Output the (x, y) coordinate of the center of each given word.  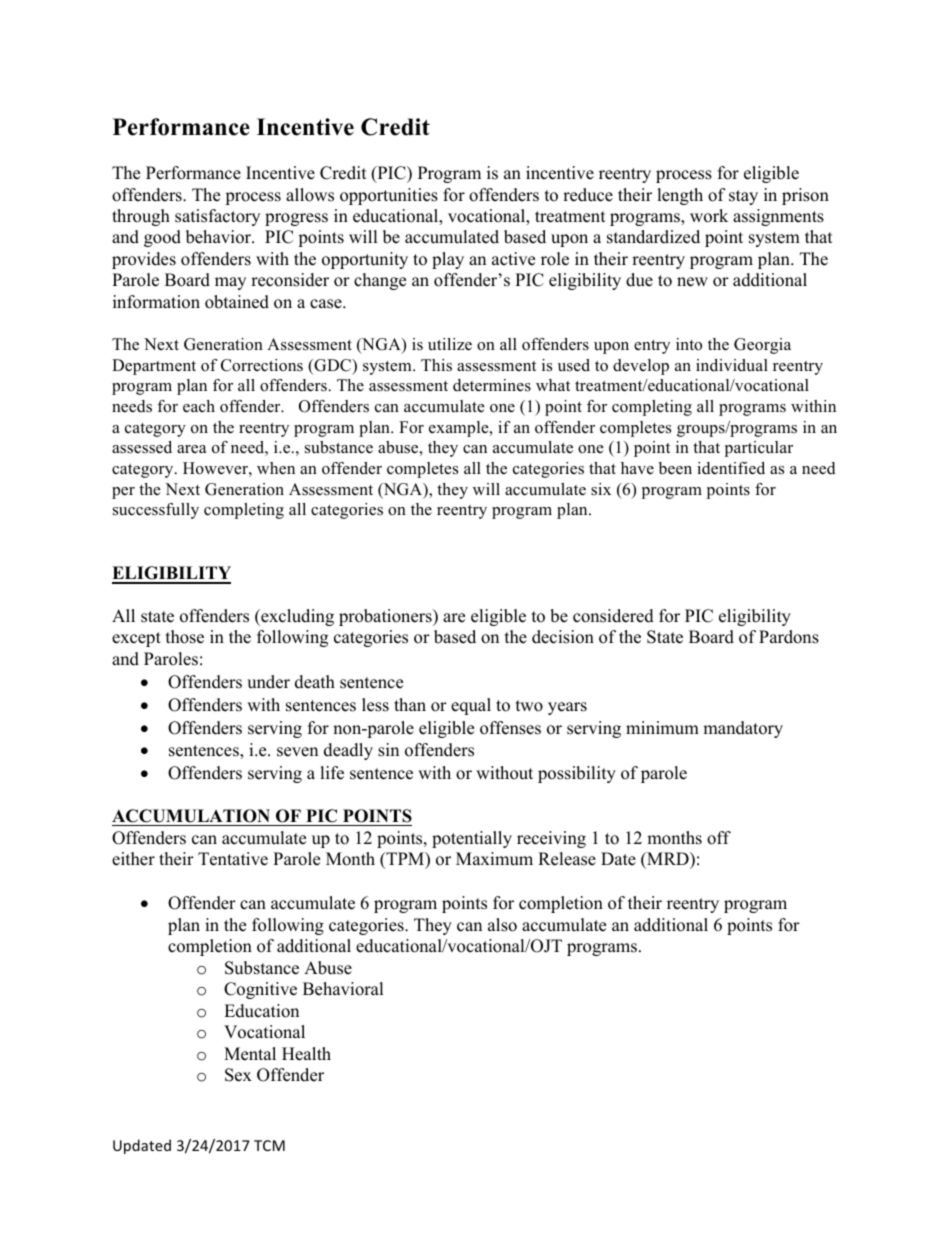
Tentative (233, 859)
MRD (668, 858)
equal (471, 706)
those (185, 637)
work (709, 216)
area (191, 449)
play (448, 260)
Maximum (494, 859)
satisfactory (217, 217)
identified (731, 468)
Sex (238, 1075)
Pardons (789, 637)
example (460, 429)
